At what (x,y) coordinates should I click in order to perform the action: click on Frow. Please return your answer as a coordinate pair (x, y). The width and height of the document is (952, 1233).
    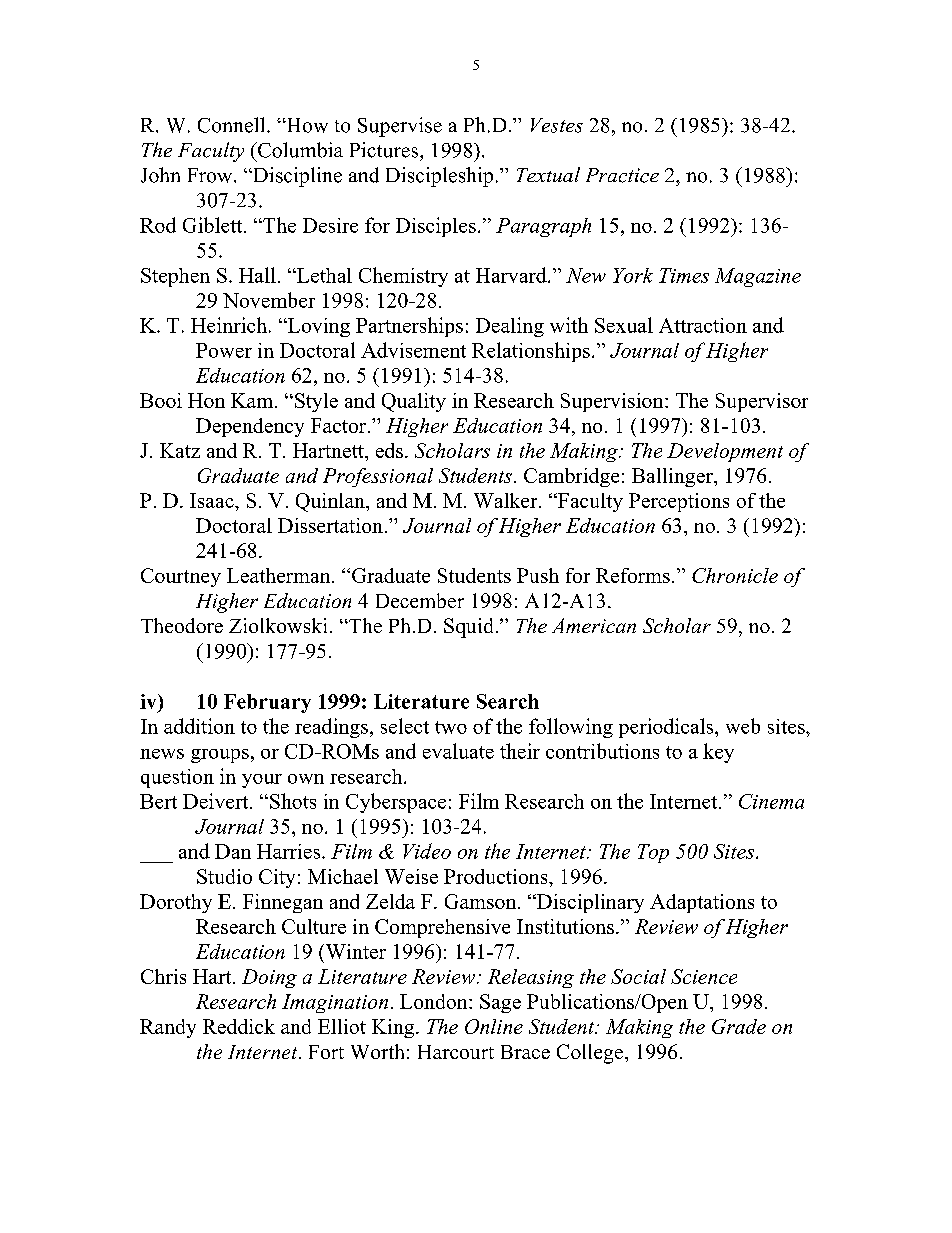
    Looking at the image, I should click on (211, 175).
